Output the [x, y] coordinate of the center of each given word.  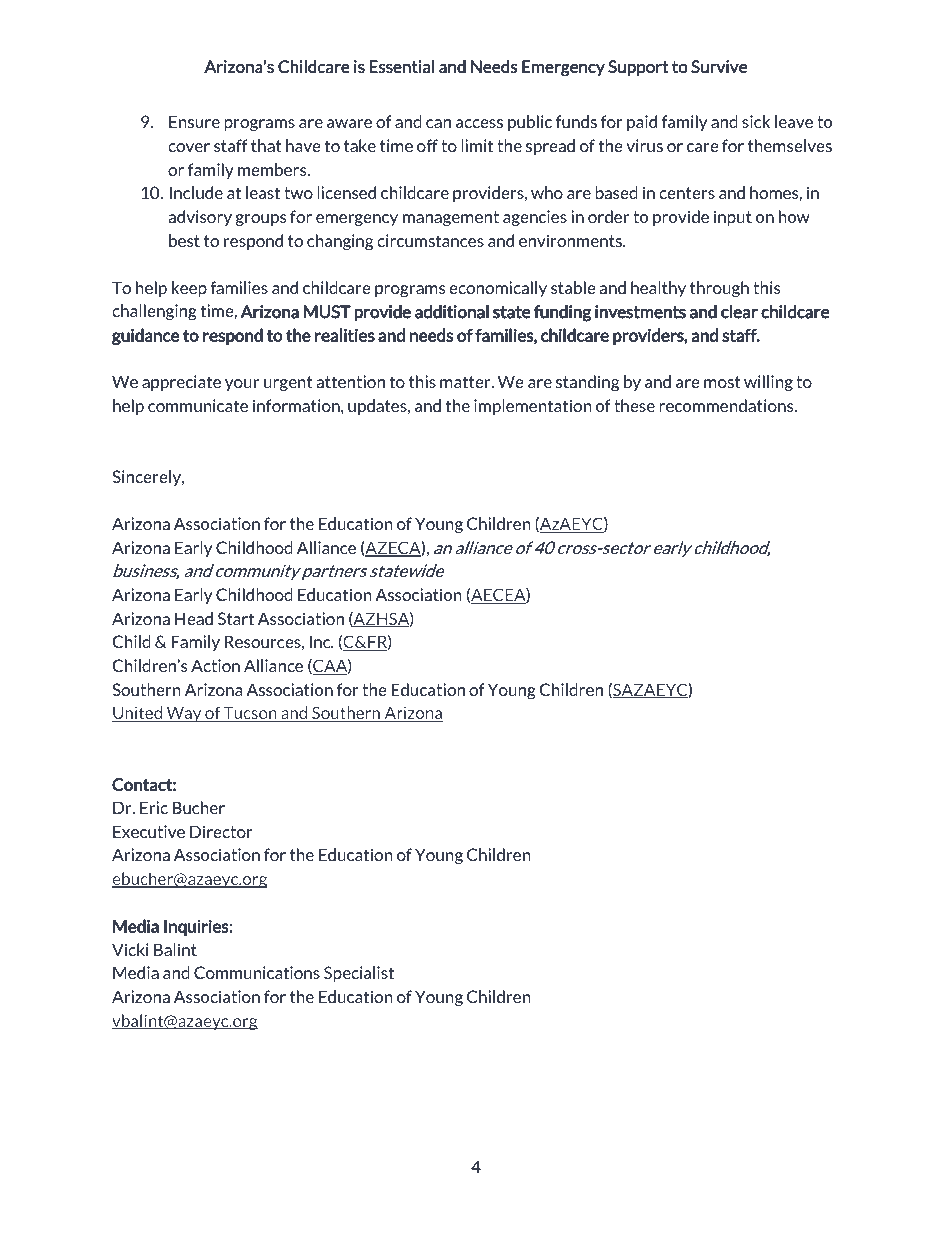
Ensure [194, 121]
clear [739, 312]
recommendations [727, 405]
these [634, 405]
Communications [257, 972]
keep [189, 289]
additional [452, 312]
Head [194, 618]
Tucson [250, 714]
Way [184, 714]
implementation [533, 407]
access [479, 123]
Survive [719, 66]
